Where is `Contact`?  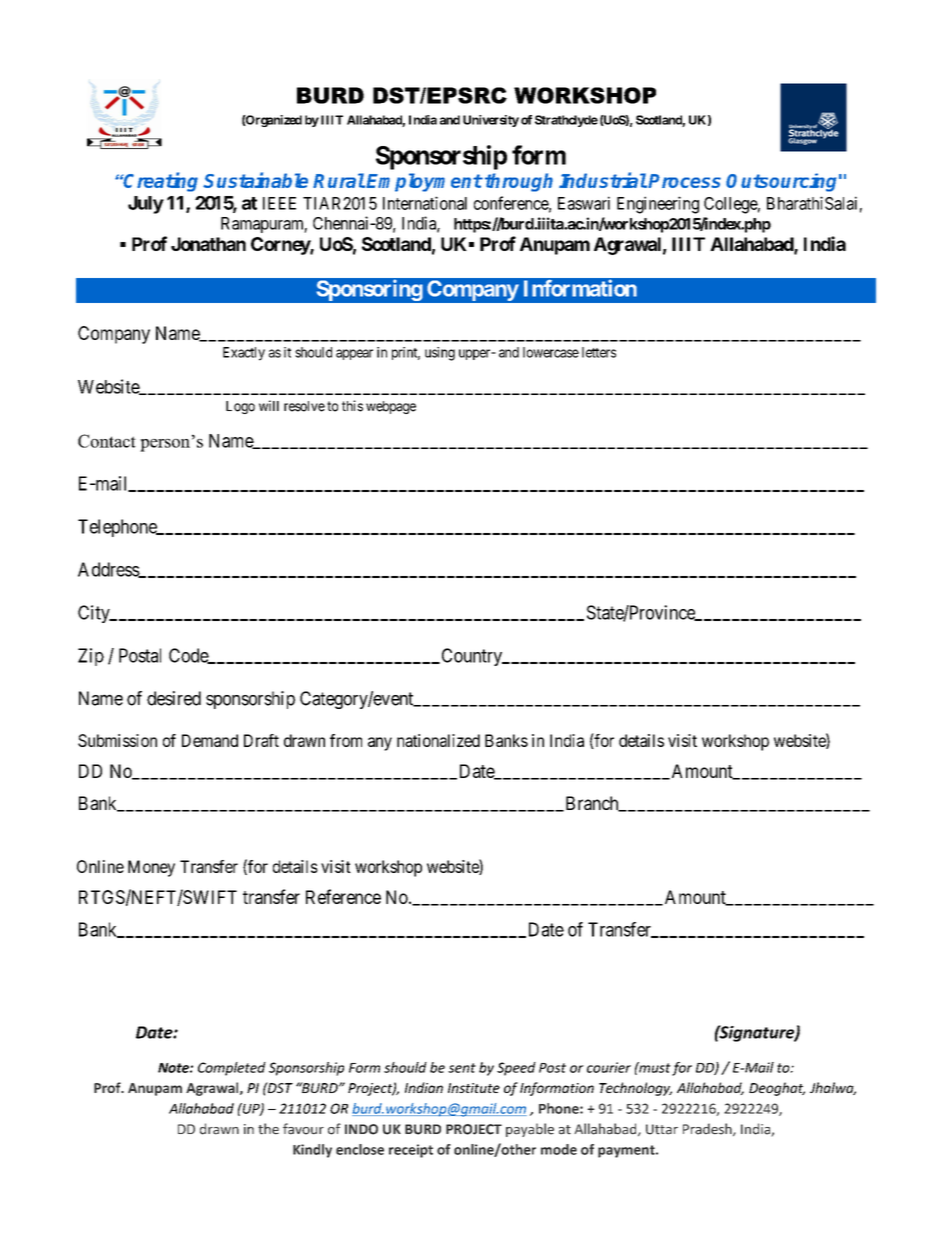
Contact is located at coordinates (107, 441).
